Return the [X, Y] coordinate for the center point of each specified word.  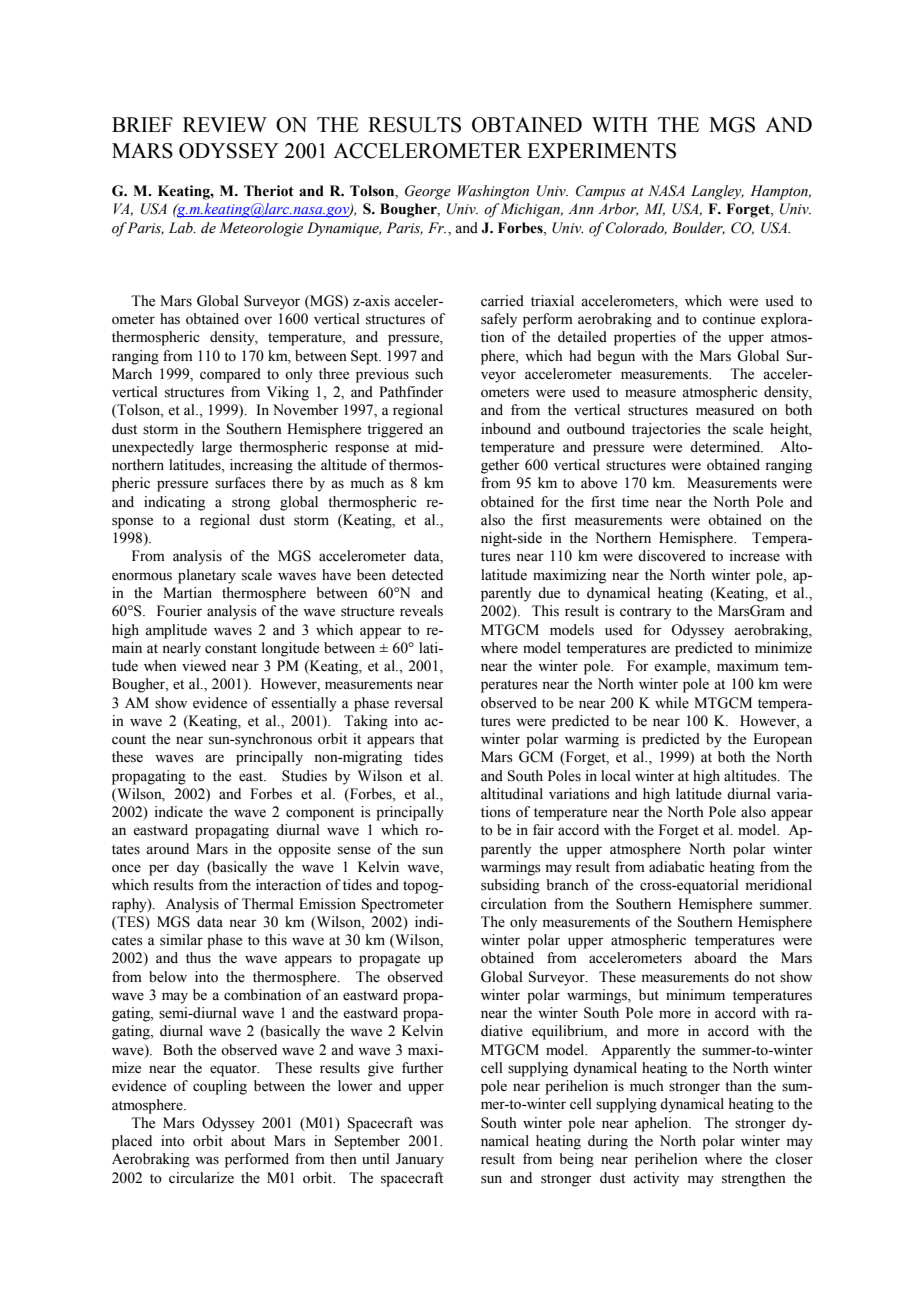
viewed [204, 666]
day [188, 868]
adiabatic [677, 866]
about [248, 1141]
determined [726, 447]
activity [656, 1179]
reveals [421, 611]
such [429, 374]
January [420, 1160]
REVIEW [225, 124]
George [428, 192]
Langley [717, 192]
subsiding [510, 886]
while [672, 703]
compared [230, 375]
